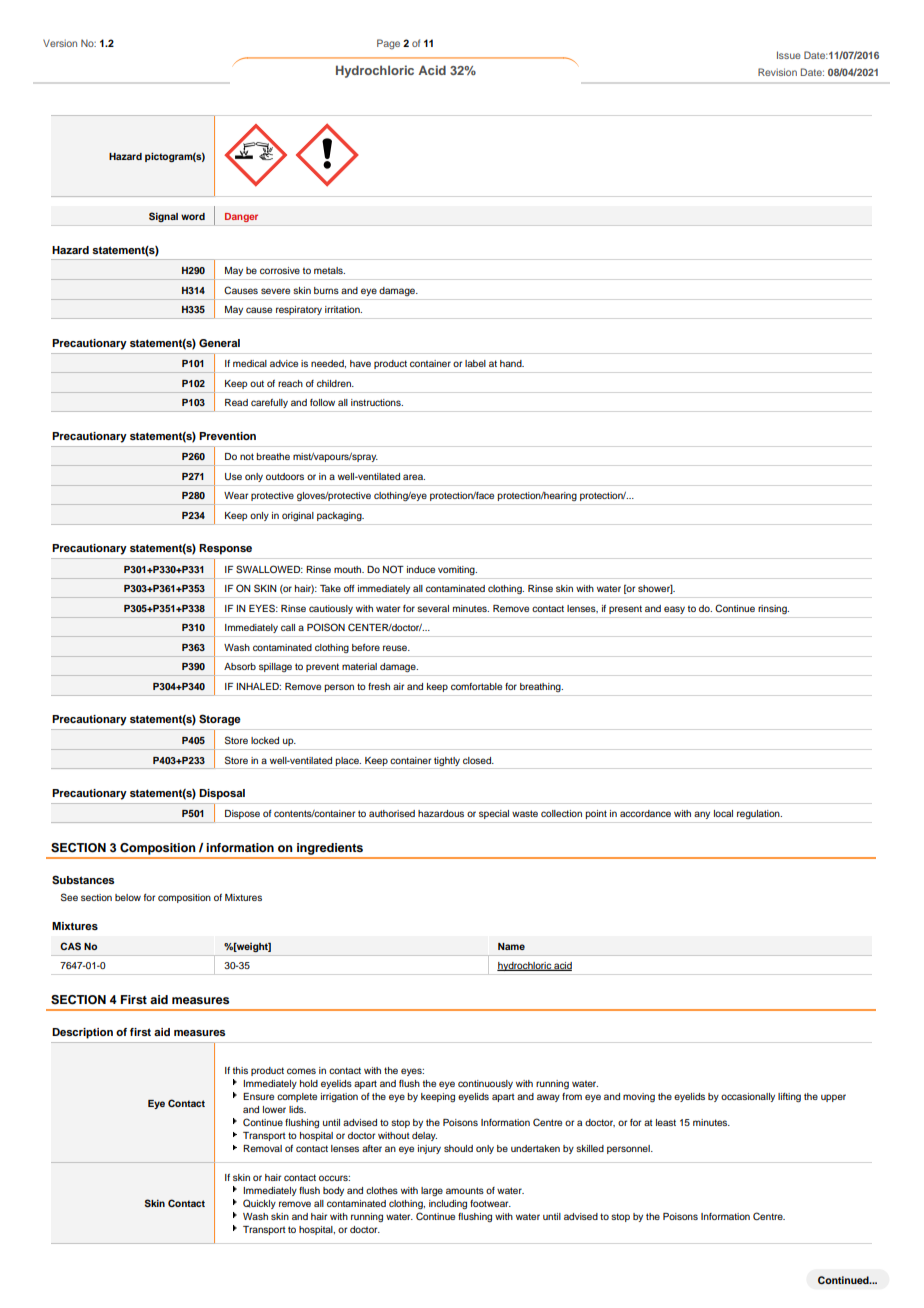 The width and height of the image is (924, 1308). Describe the element at coordinates (494, 814) in the image. I see `special` at that location.
